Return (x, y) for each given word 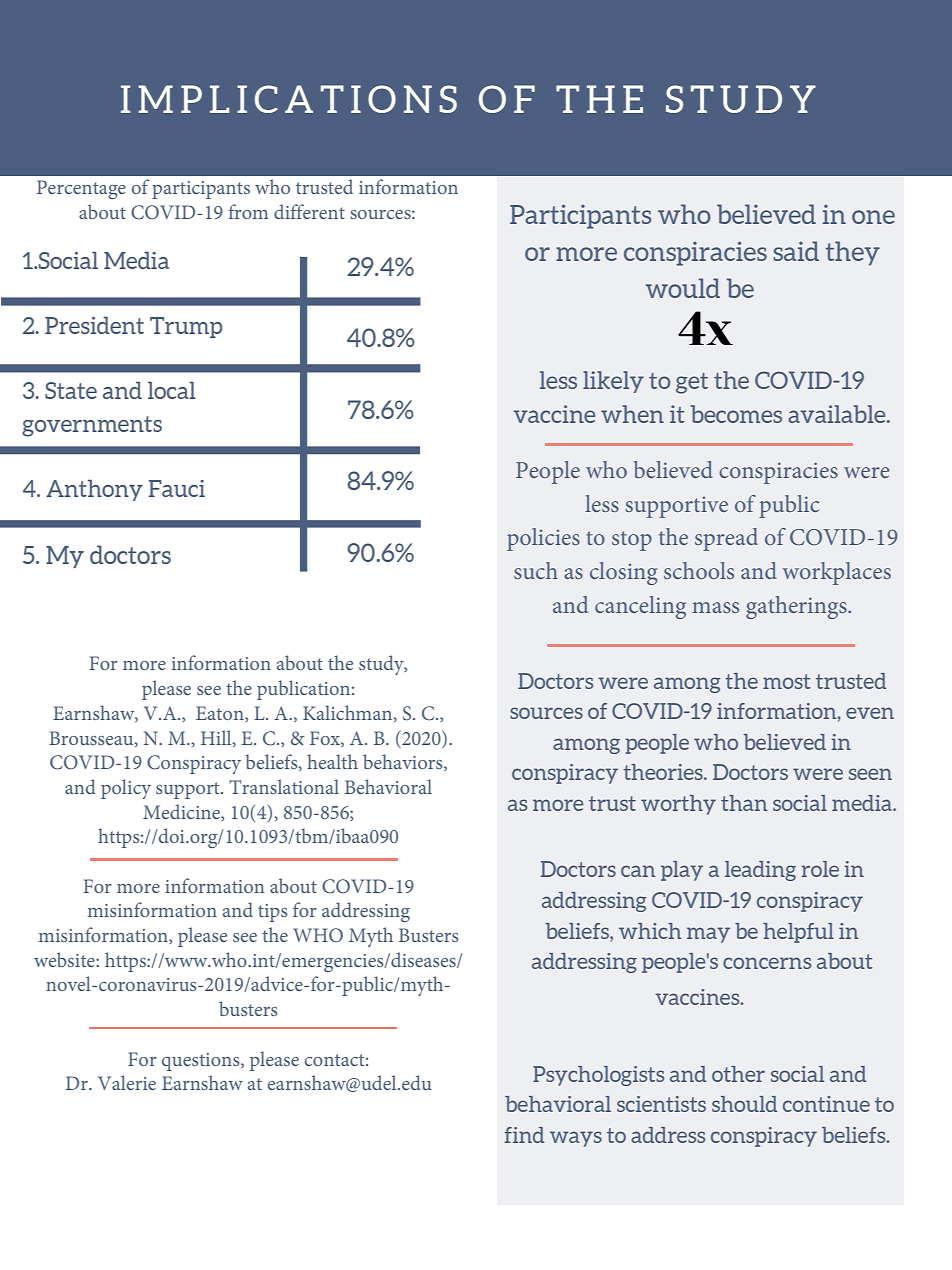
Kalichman (349, 713)
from (248, 211)
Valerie (127, 1082)
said (796, 251)
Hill (217, 738)
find (524, 1135)
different (309, 211)
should (744, 1104)
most (786, 681)
